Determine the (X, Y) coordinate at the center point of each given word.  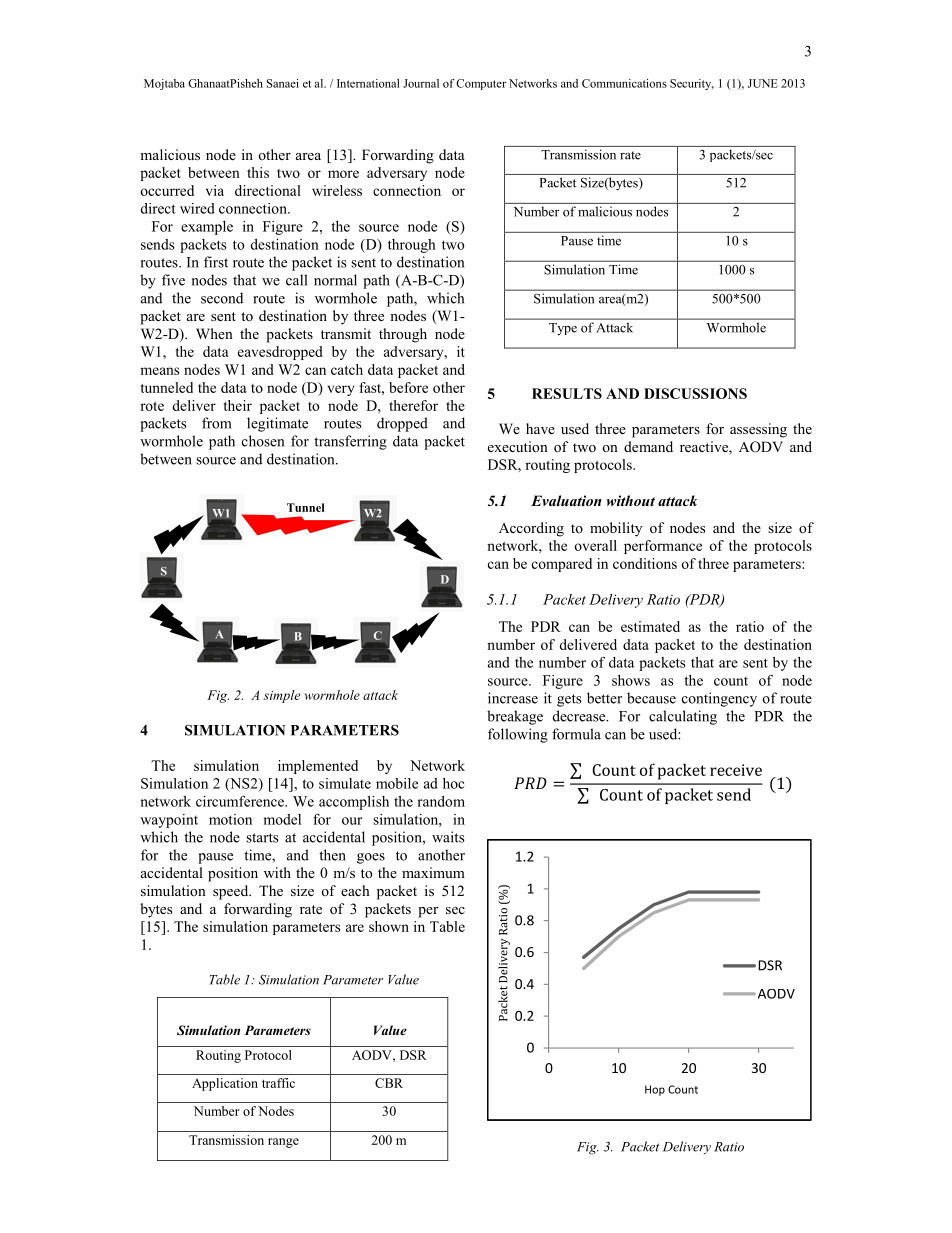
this (258, 172)
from (217, 423)
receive (736, 770)
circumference (241, 801)
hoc (453, 783)
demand (648, 446)
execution (518, 446)
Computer (481, 84)
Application (225, 1084)
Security (692, 84)
